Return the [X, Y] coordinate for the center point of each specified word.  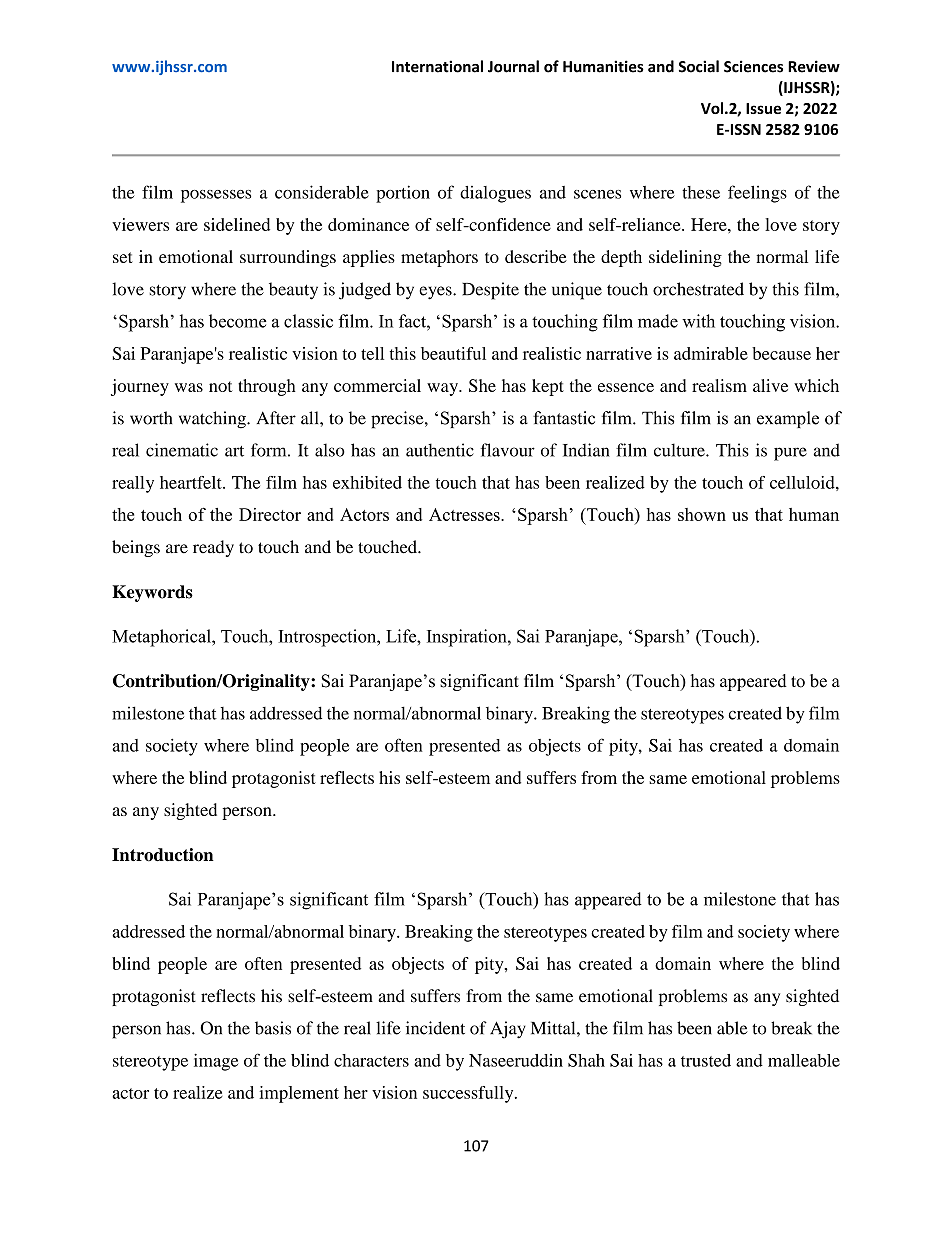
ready [213, 548]
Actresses [465, 514]
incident [435, 1028]
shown [702, 514]
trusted [706, 1060]
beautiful [453, 353]
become [238, 321]
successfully [469, 1094]
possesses [216, 196]
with [698, 321]
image [216, 1062]
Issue [763, 108]
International [437, 66]
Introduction [163, 855]
